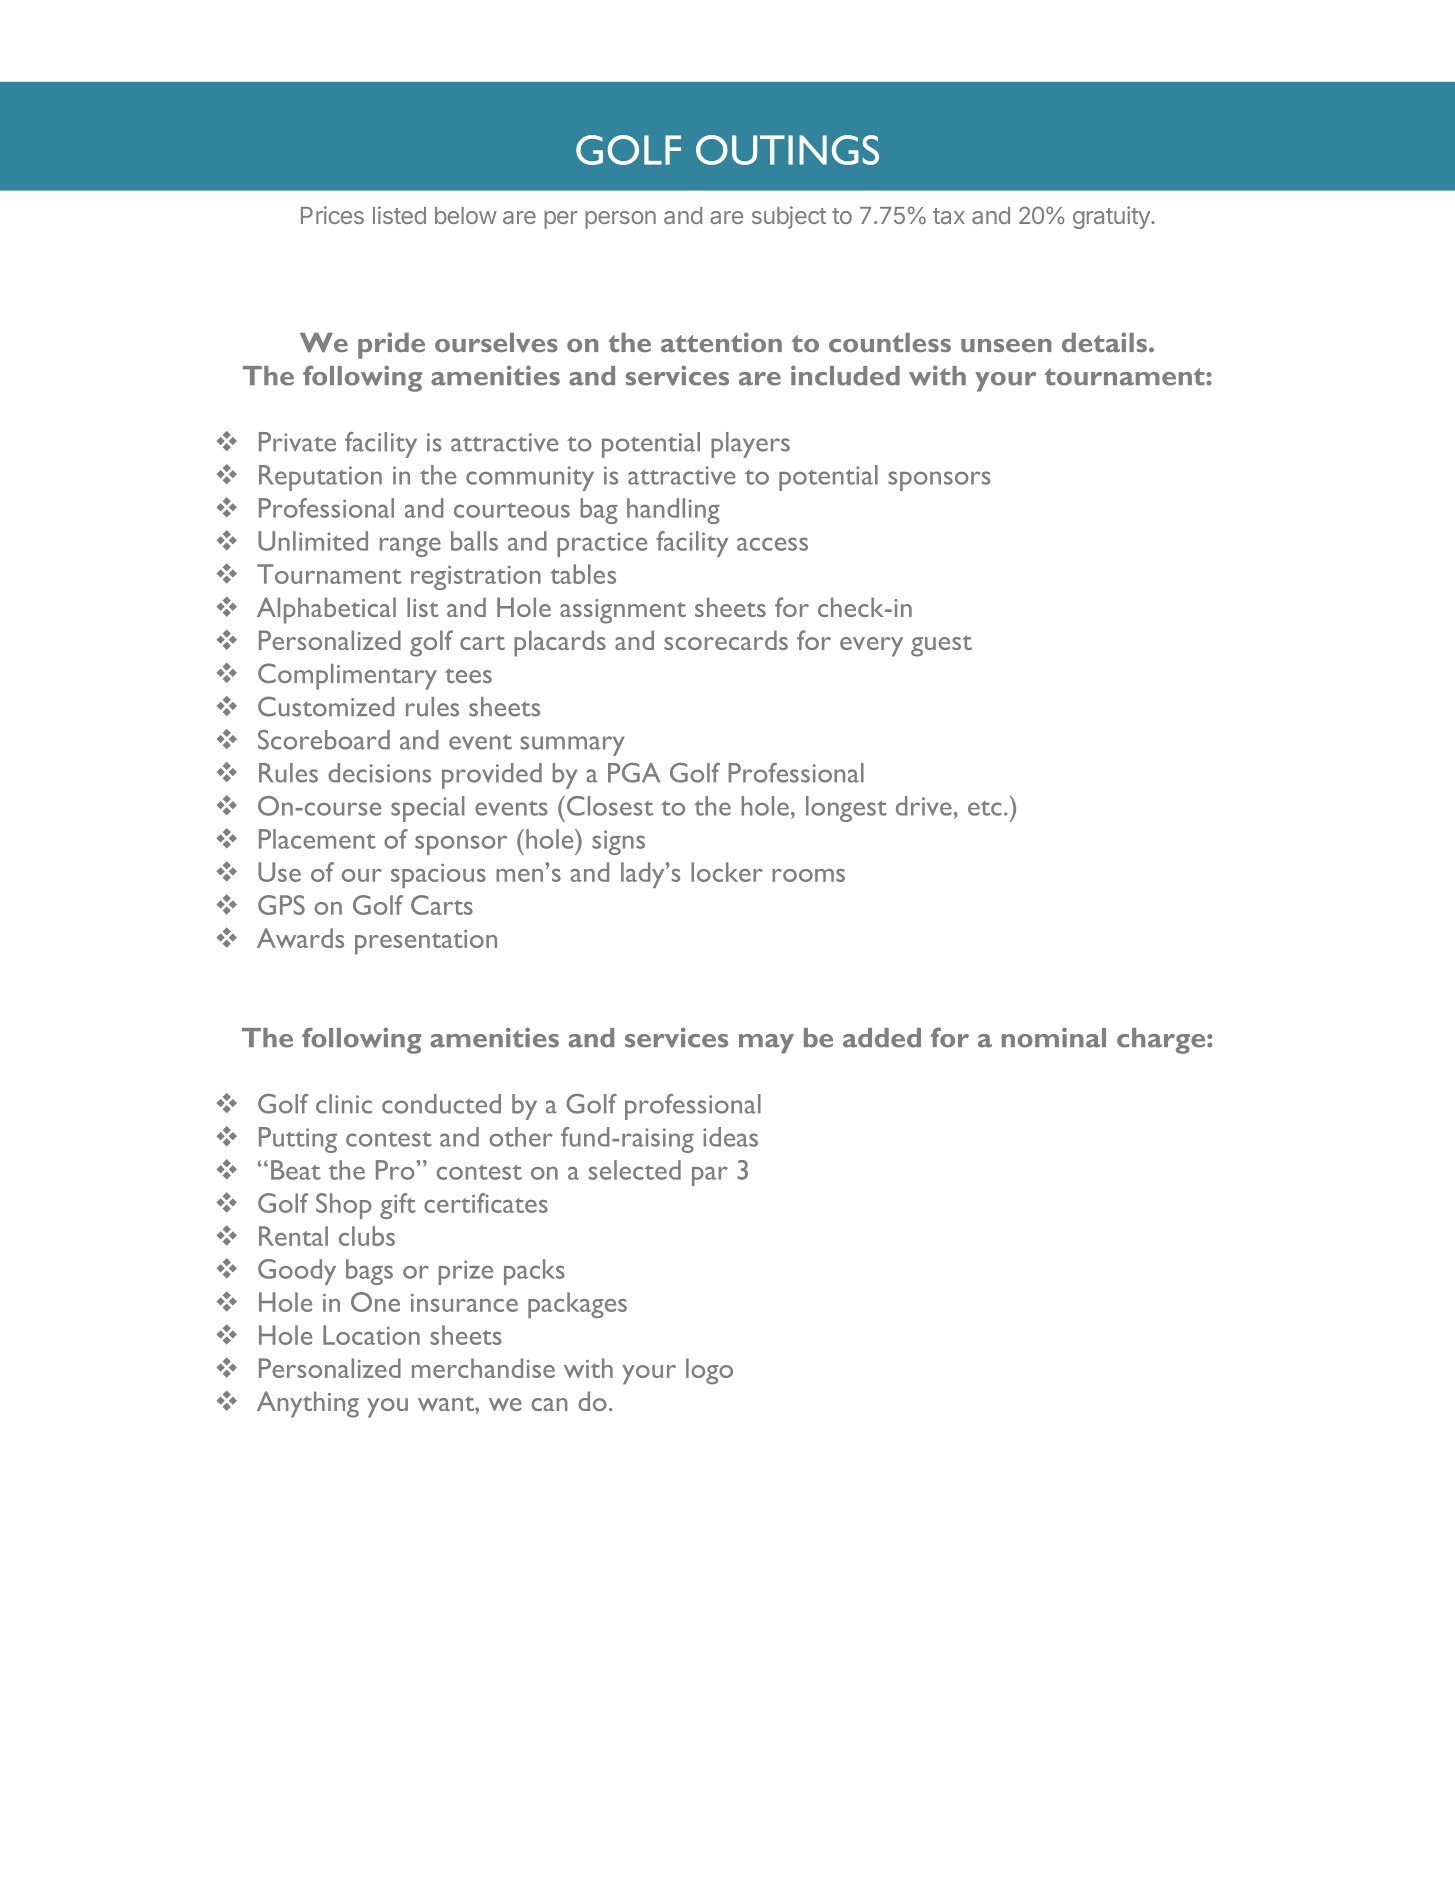 This screenshot has height=1883, width=1455. Describe the element at coordinates (634, 773) in the screenshot. I see `PGA` at that location.
